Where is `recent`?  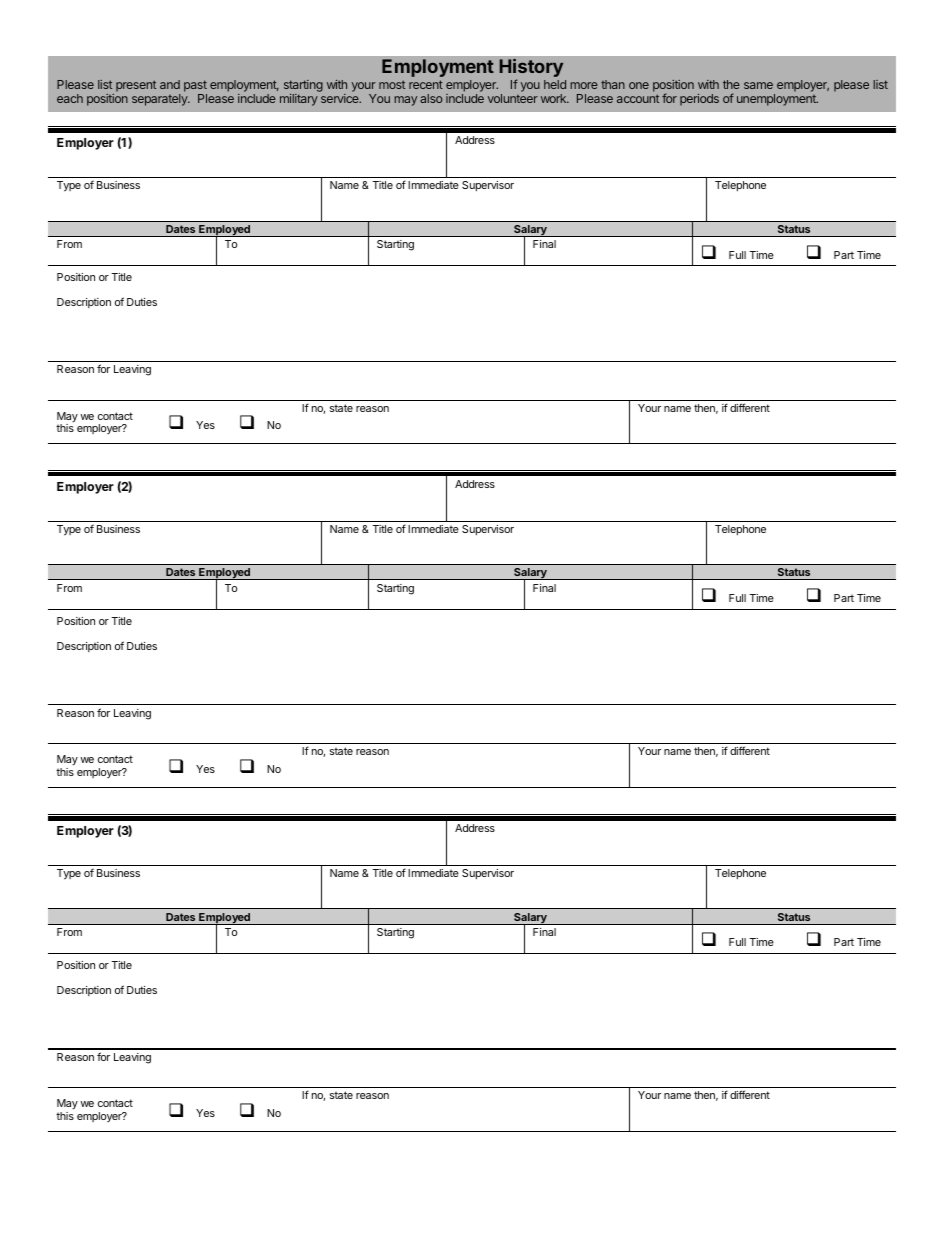
recent is located at coordinates (426, 84).
